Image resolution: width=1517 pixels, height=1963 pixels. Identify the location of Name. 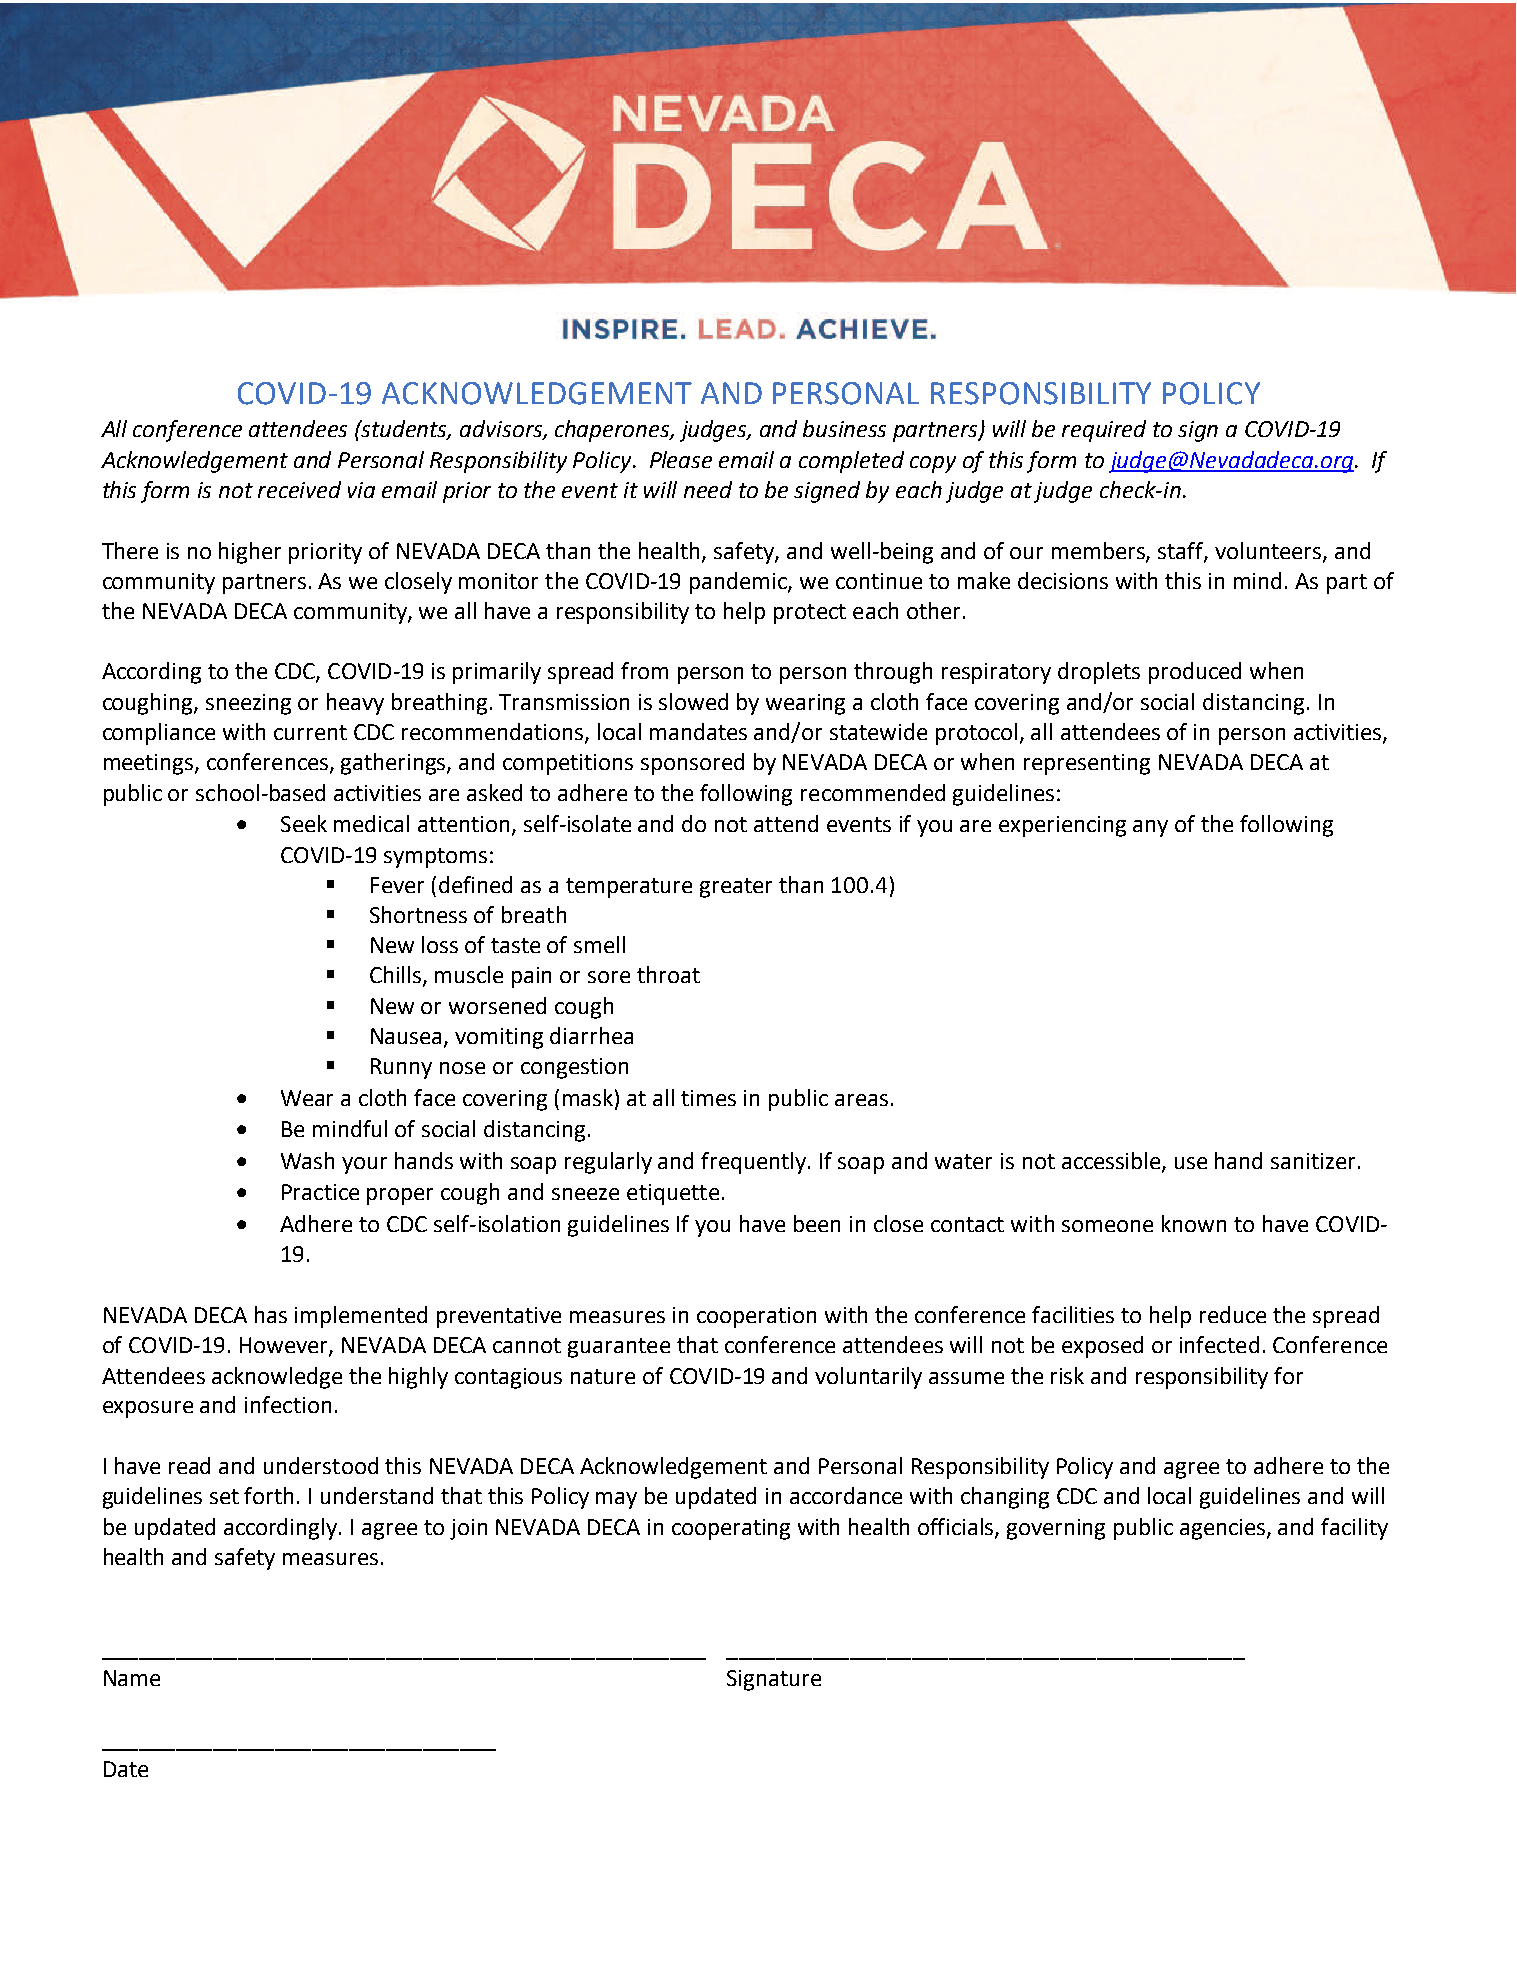
(132, 1678).
